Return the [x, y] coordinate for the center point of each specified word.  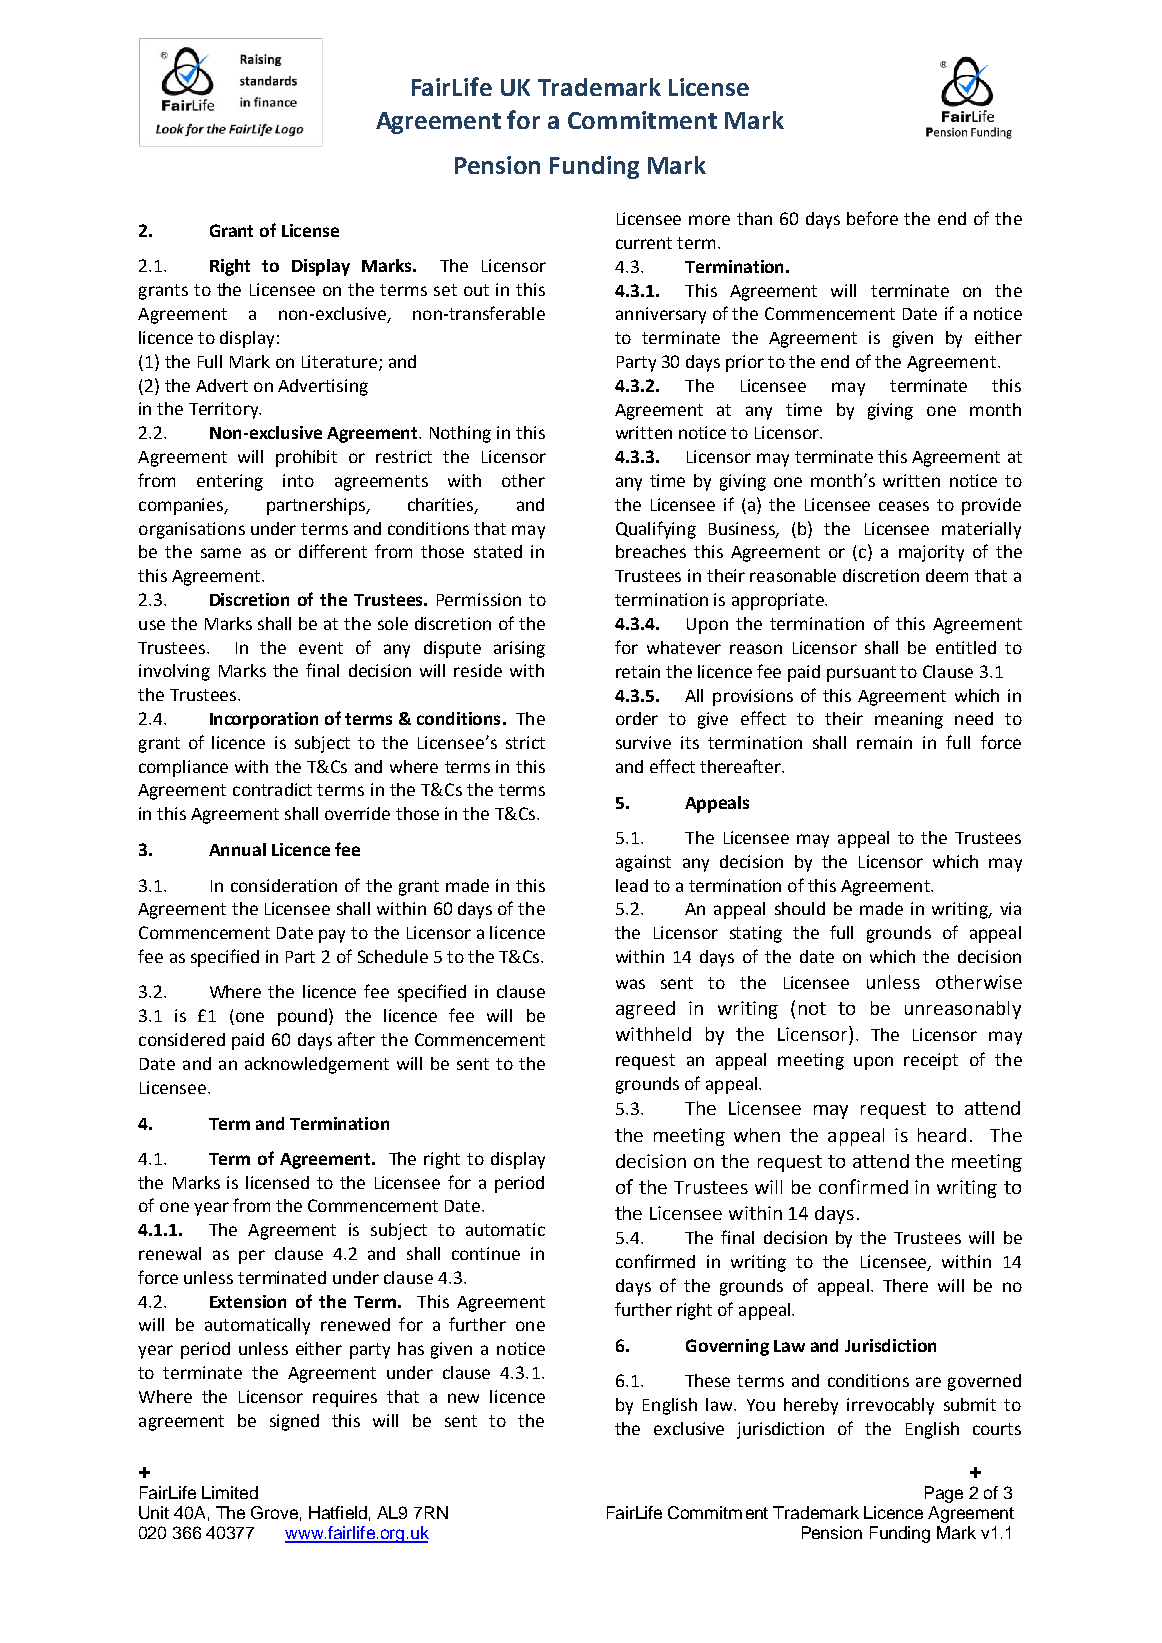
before [872, 218]
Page [944, 1494]
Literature [339, 361]
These [707, 1380]
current [644, 243]
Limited [230, 1492]
